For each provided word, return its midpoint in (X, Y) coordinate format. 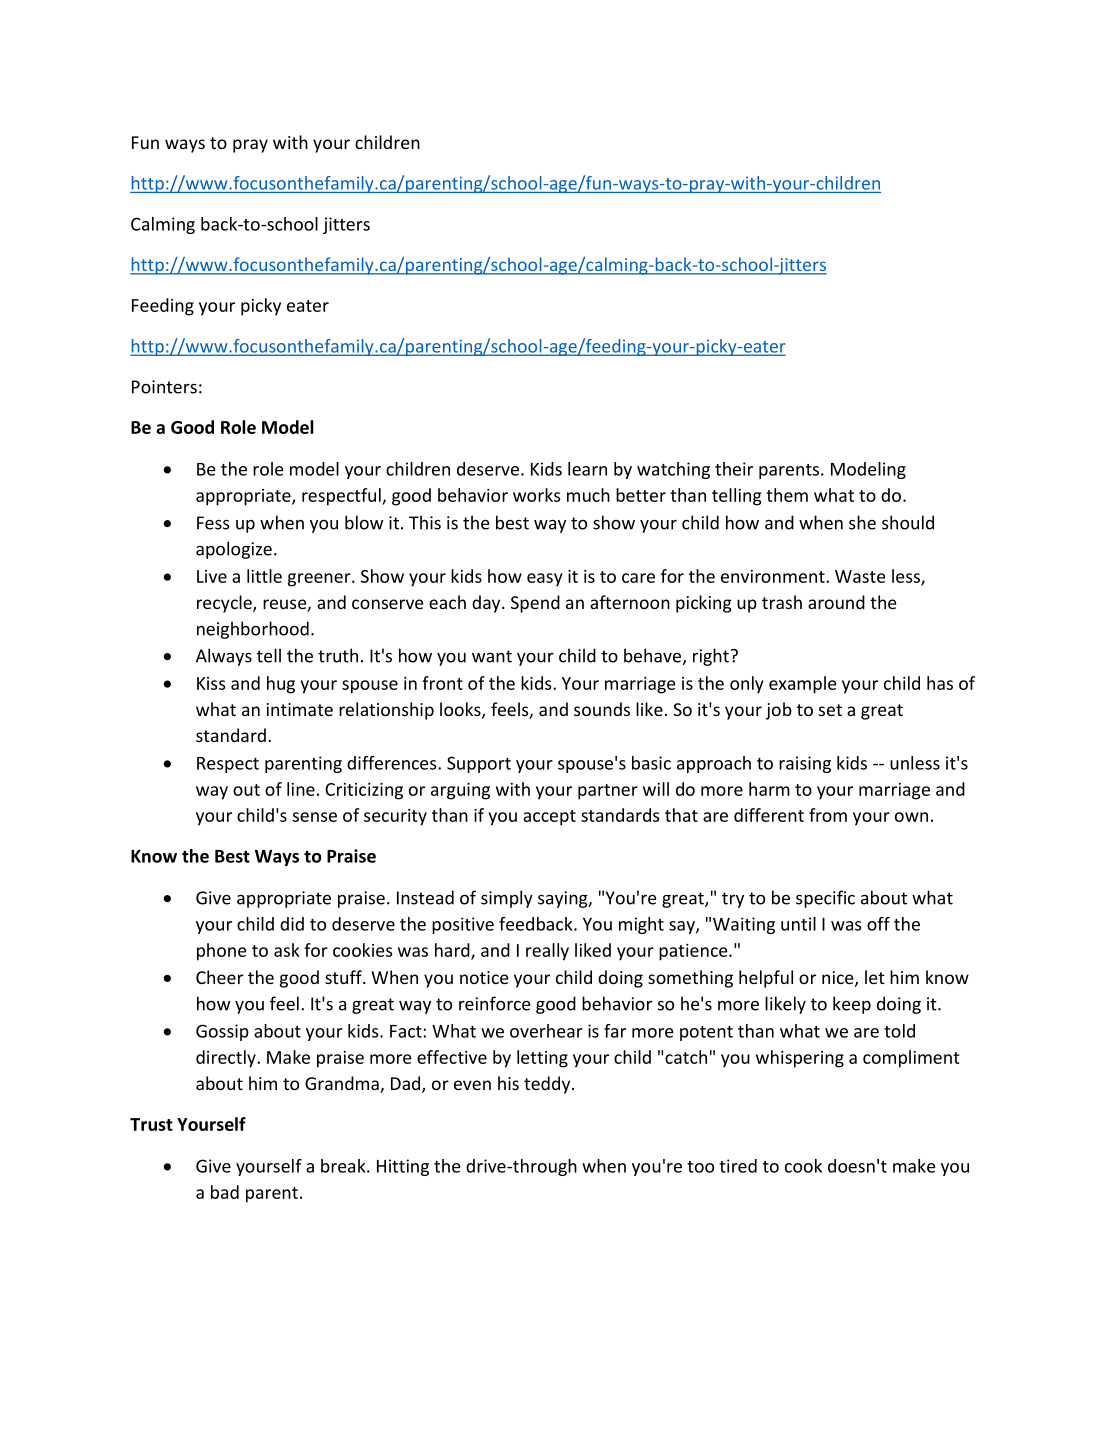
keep (852, 1005)
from (828, 815)
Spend (535, 604)
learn (587, 469)
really (547, 952)
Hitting (403, 1167)
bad (225, 1192)
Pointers (164, 387)
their (734, 469)
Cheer (219, 977)
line (301, 789)
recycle (225, 604)
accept (549, 818)
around (836, 602)
